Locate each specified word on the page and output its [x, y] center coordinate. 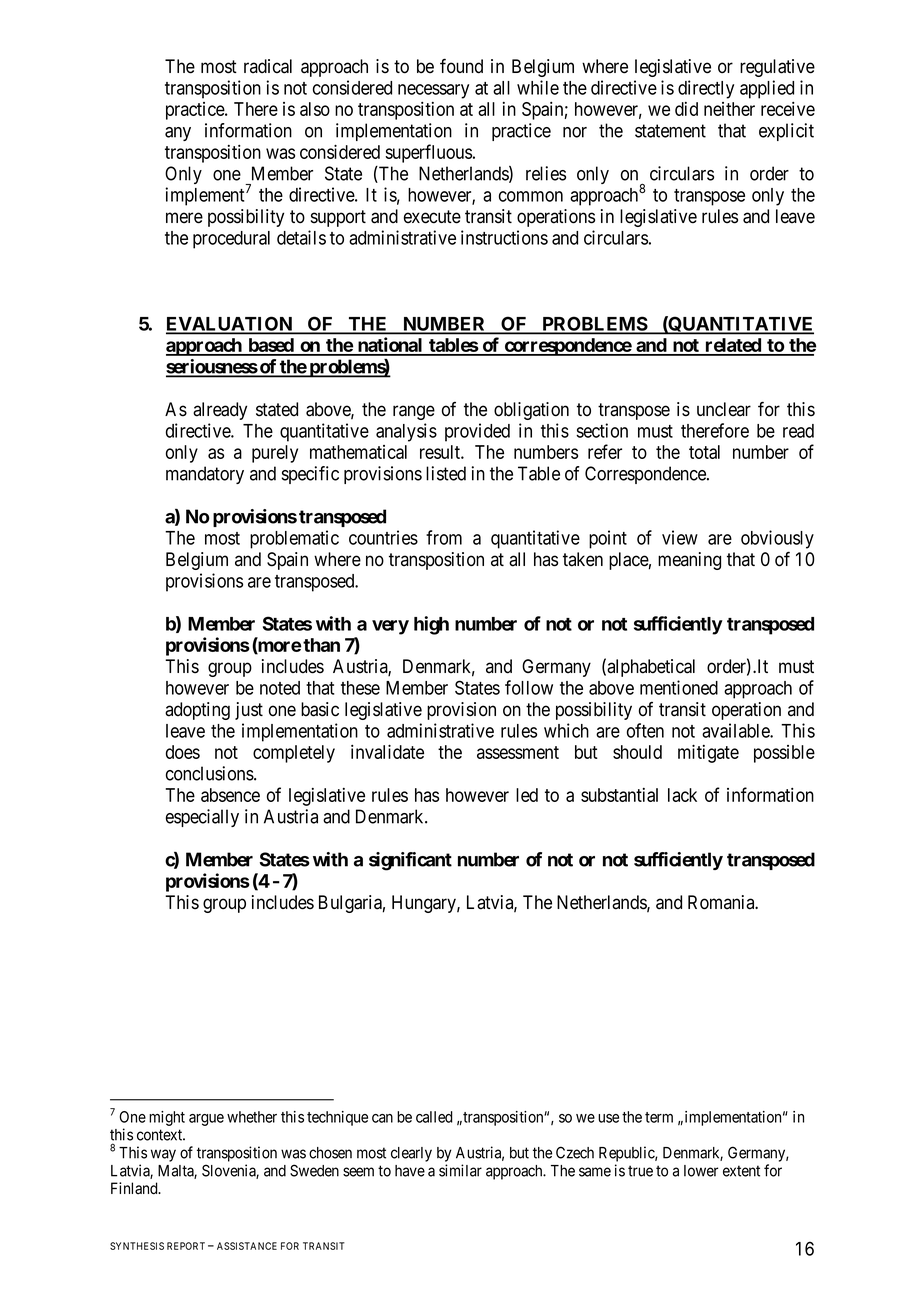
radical [268, 66]
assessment [518, 752]
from [444, 537]
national [390, 346]
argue [206, 1120]
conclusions [210, 773]
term [659, 1117]
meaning [689, 561]
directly [706, 89]
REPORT [186, 1246]
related [733, 346]
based [271, 346]
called [434, 1117]
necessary [433, 91]
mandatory [205, 475]
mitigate [708, 753]
